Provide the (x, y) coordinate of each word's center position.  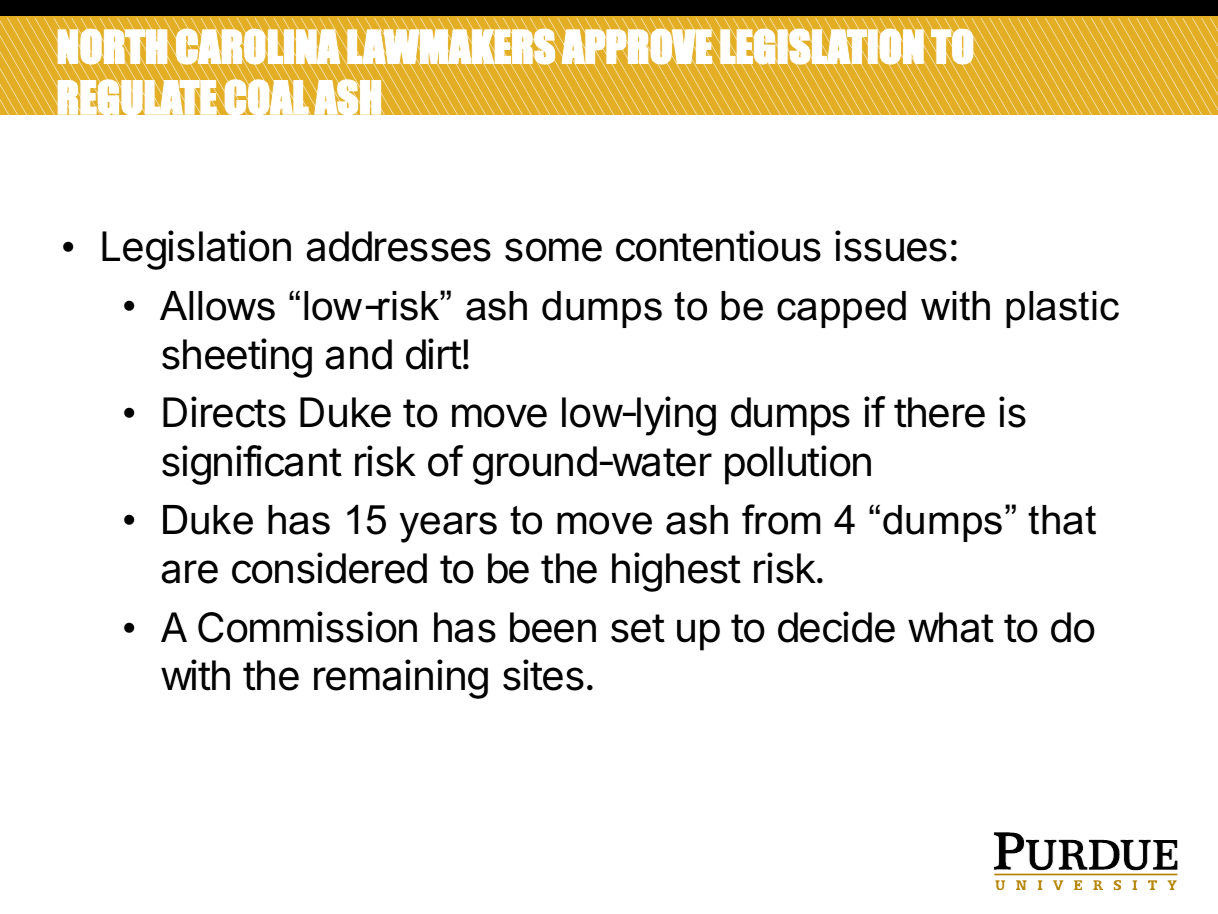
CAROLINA (258, 46)
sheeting (237, 358)
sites (543, 675)
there (939, 412)
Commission (307, 627)
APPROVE (637, 46)
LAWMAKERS (451, 46)
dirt (434, 354)
